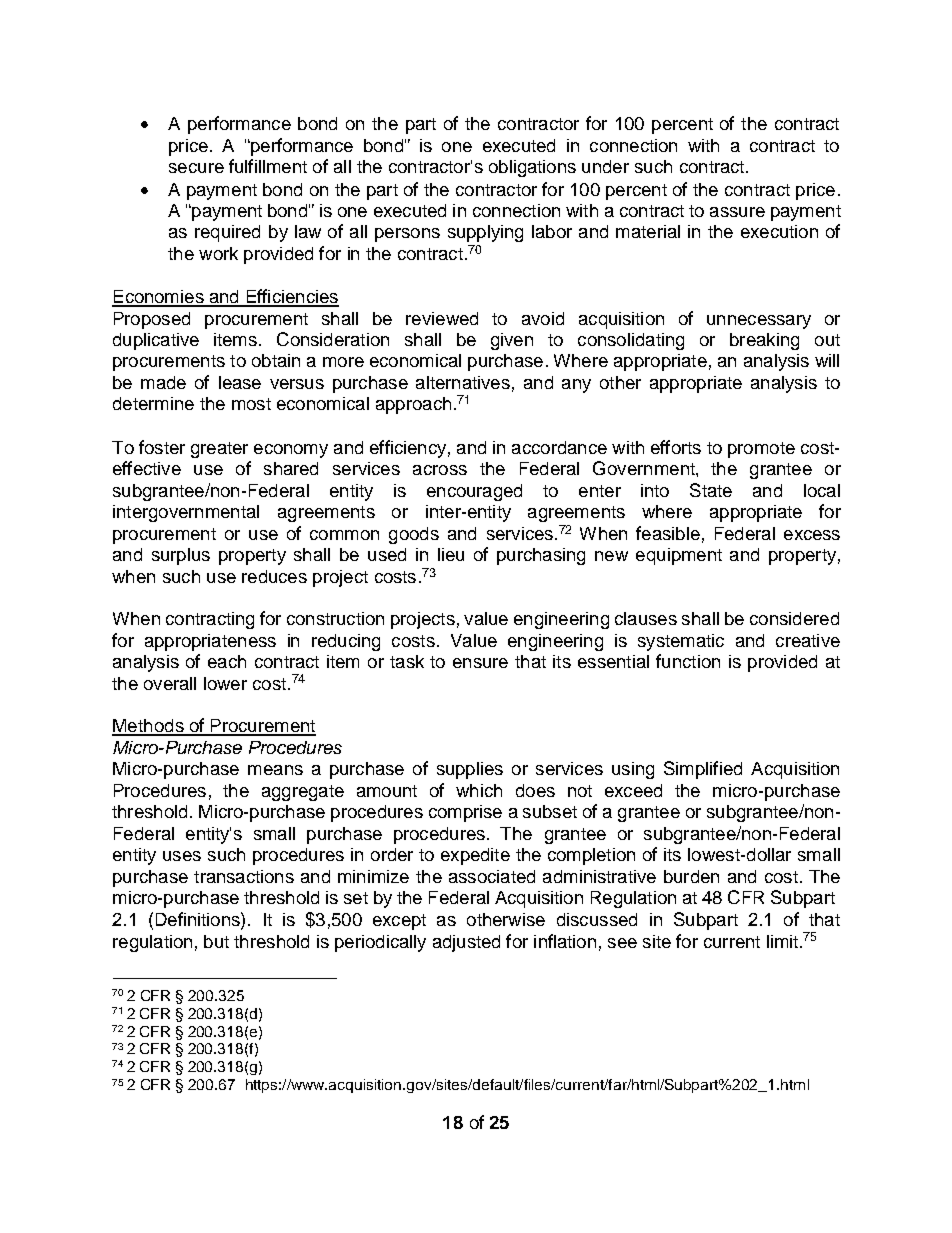  Describe the element at coordinates (737, 212) in the screenshot. I see `assure` at that location.
